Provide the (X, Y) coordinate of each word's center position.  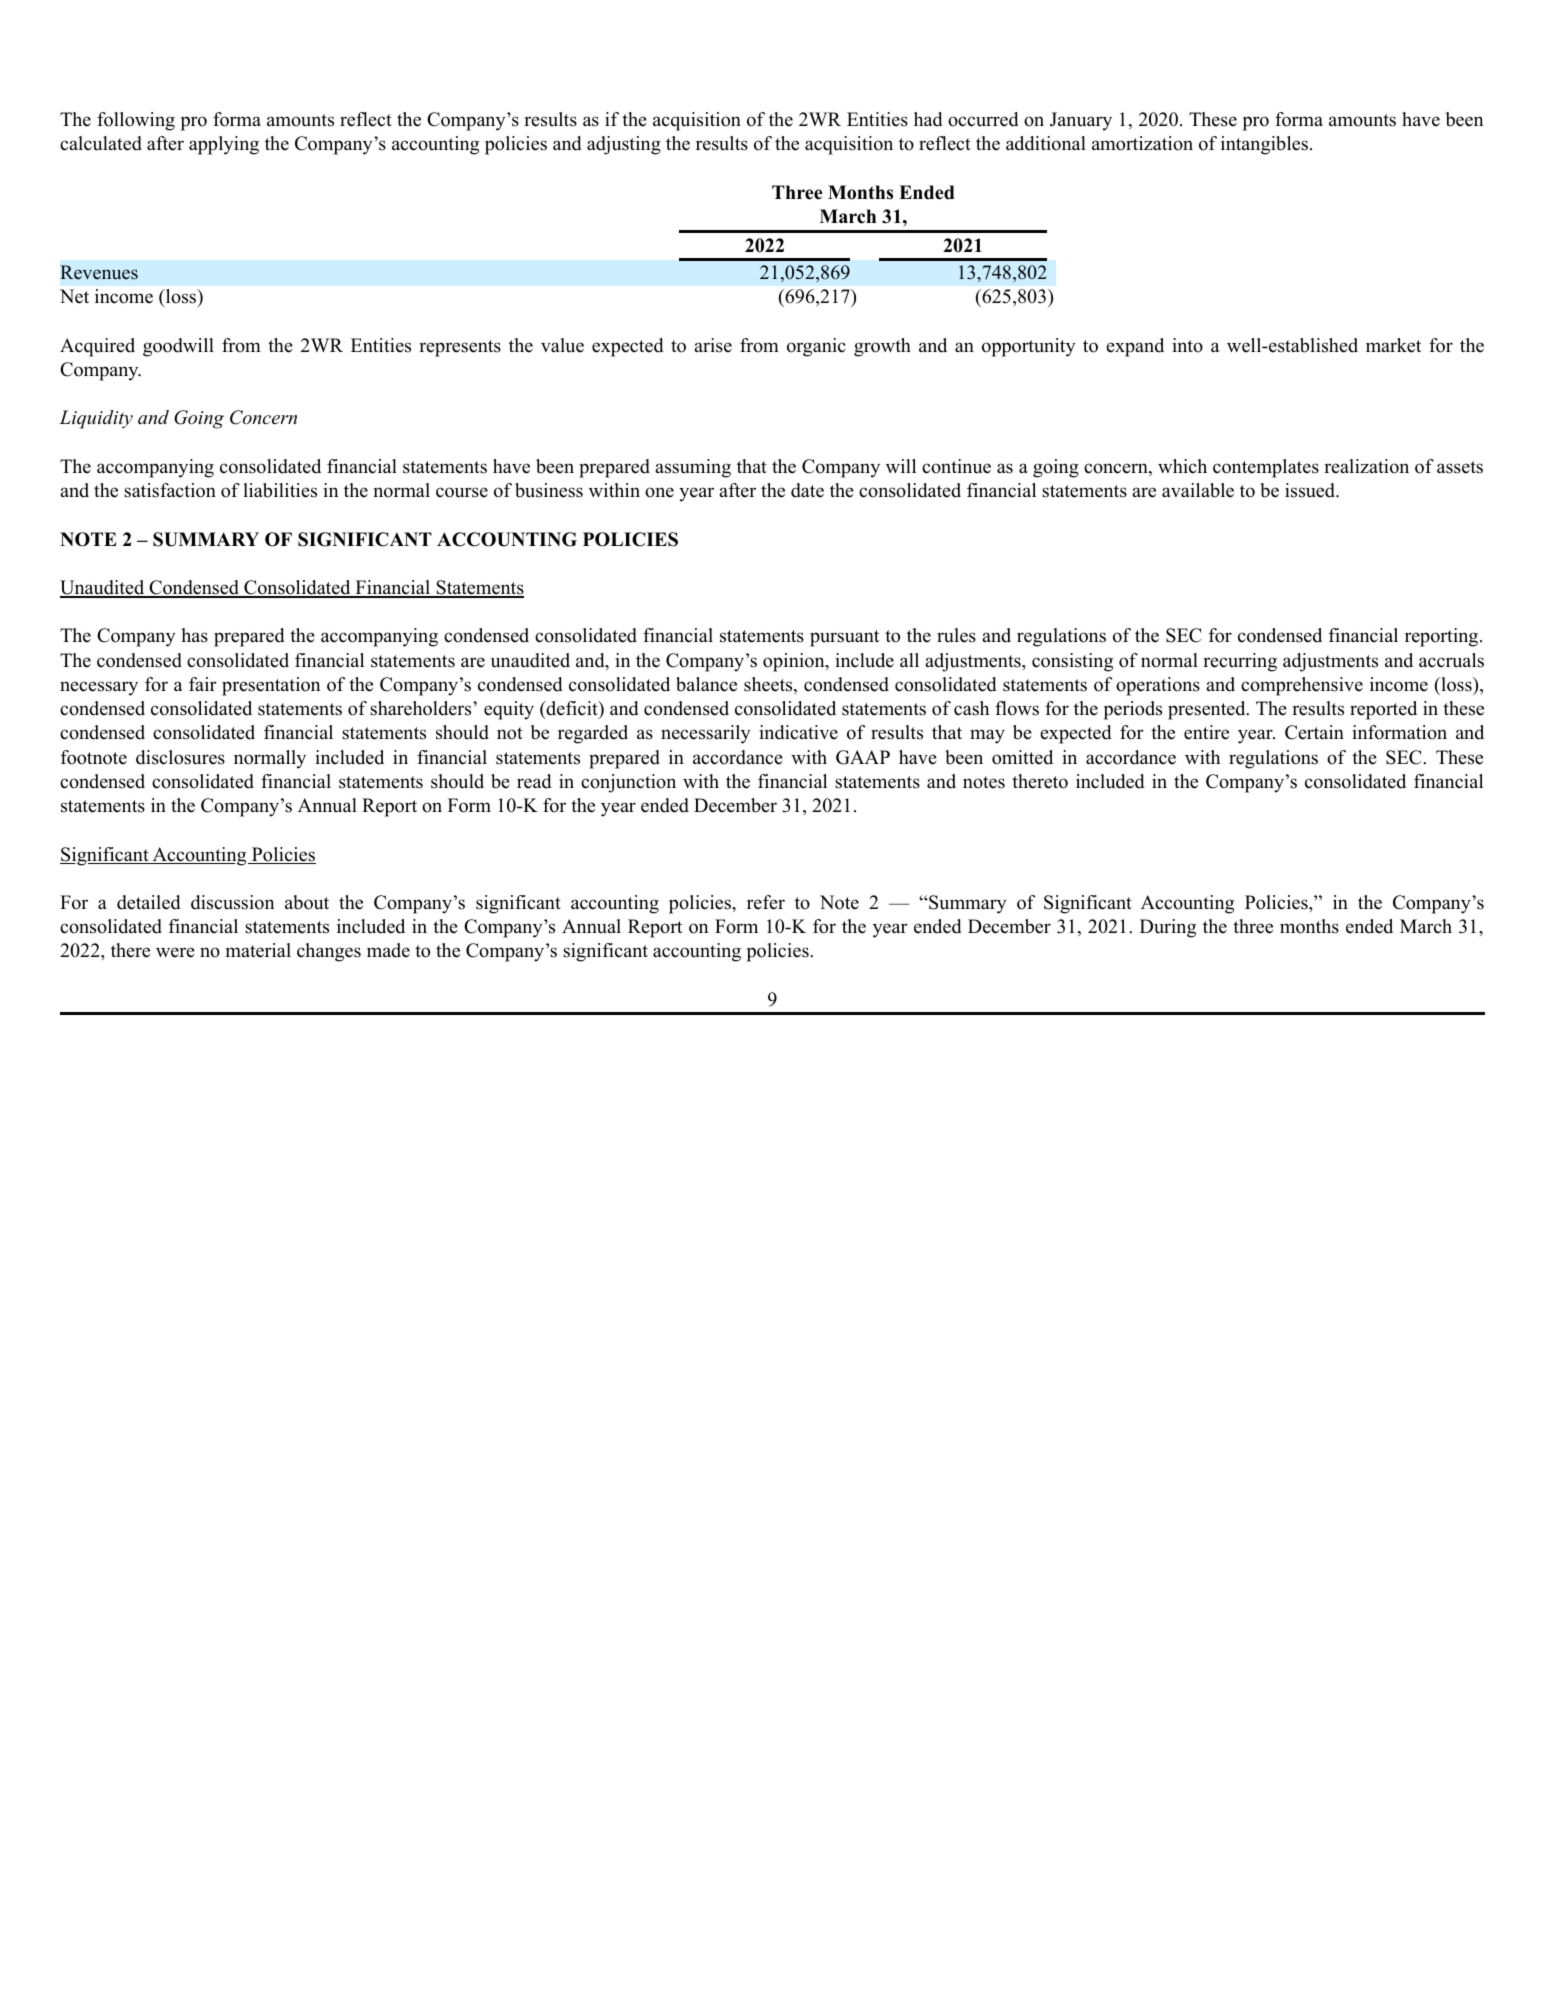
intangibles (1266, 145)
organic (816, 347)
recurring (1240, 662)
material (258, 950)
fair (203, 684)
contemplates (1266, 468)
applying (224, 145)
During (1168, 928)
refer (766, 902)
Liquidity (96, 419)
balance (706, 684)
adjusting (624, 145)
